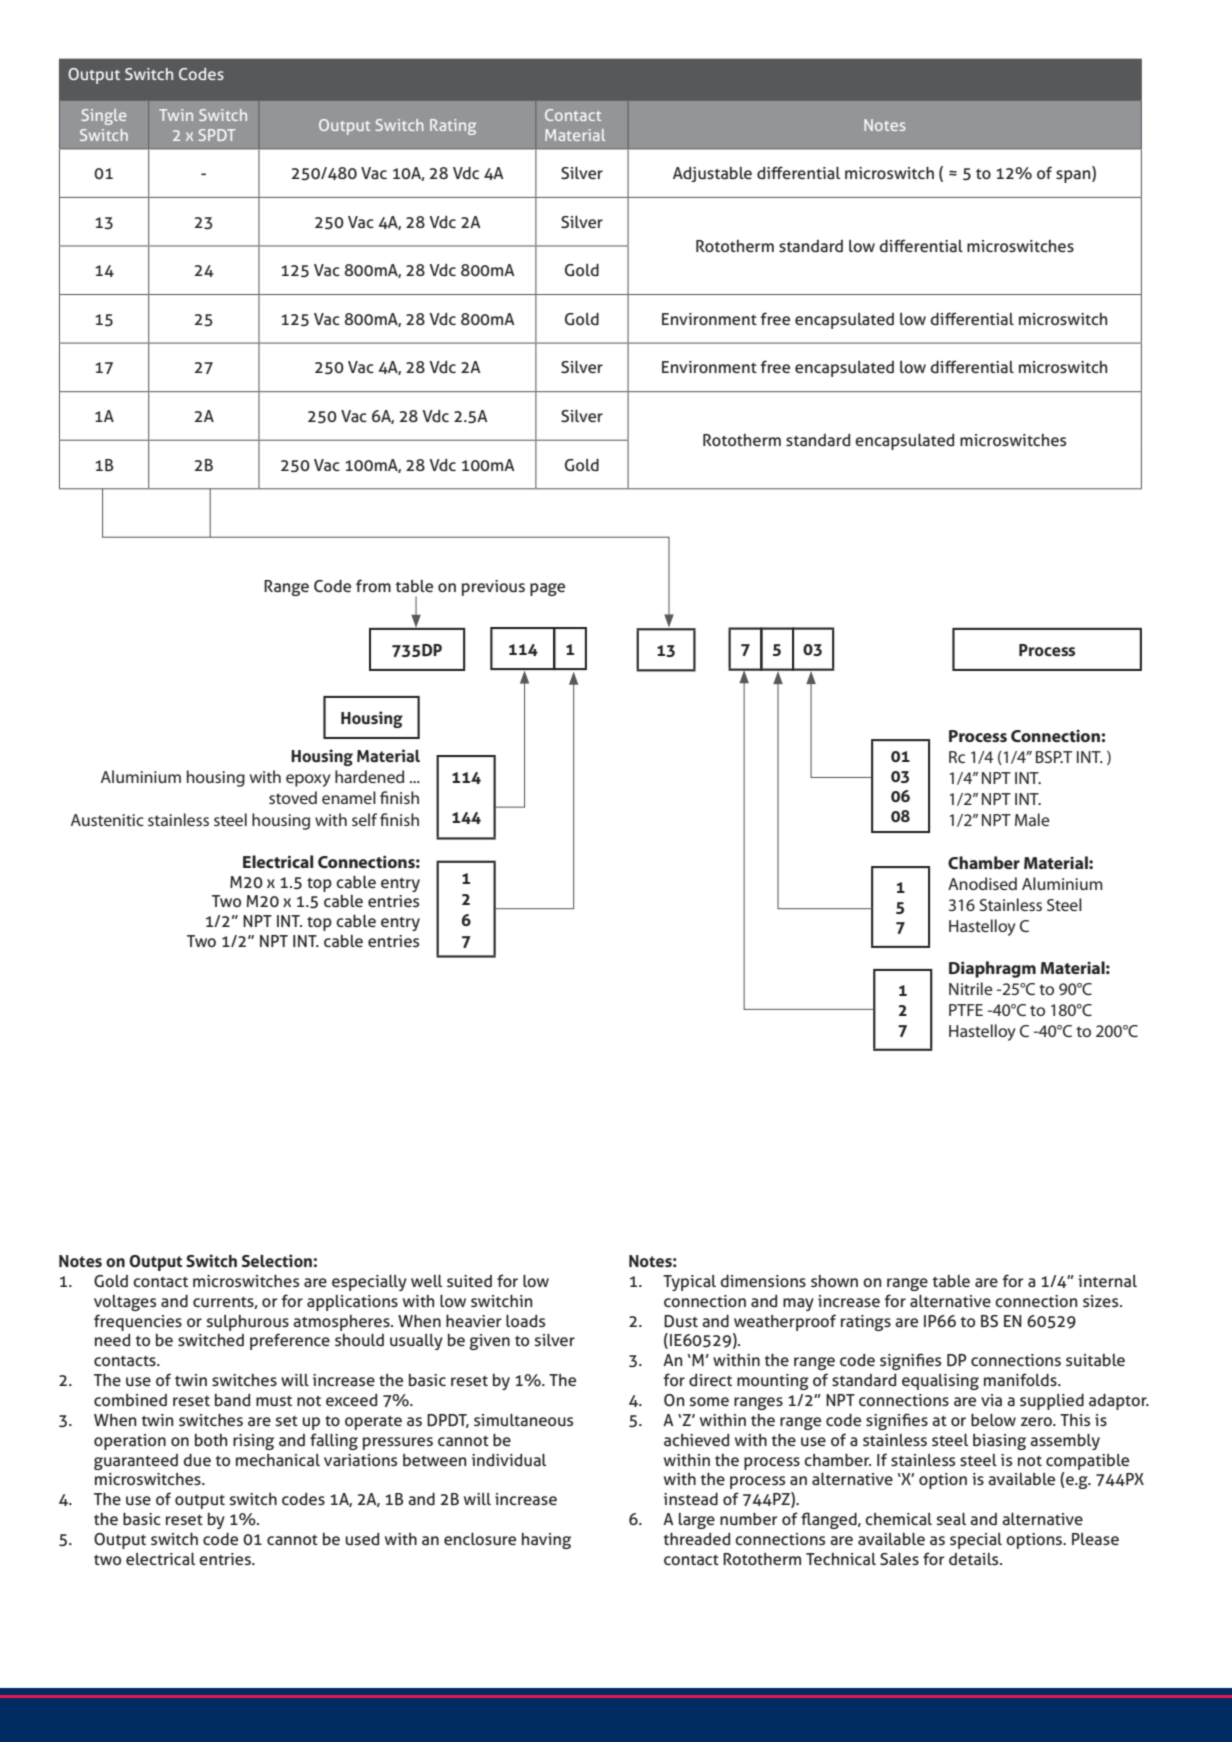 The height and width of the document is (1742, 1232). I want to click on SPDT, so click(217, 135).
